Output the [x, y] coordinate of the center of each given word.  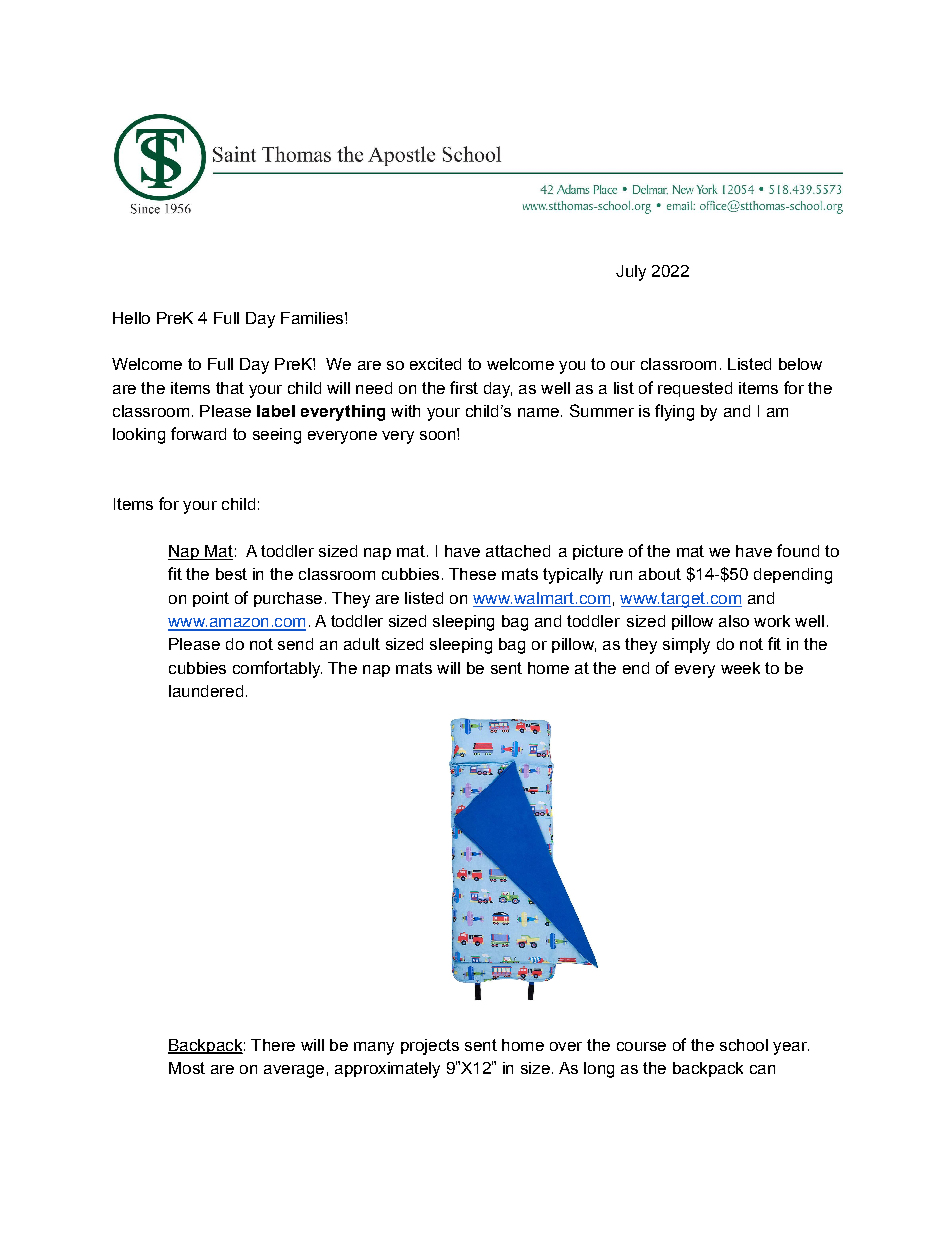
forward [198, 433]
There [273, 1045]
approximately [387, 1070]
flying [674, 412]
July [631, 273]
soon [437, 435]
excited [435, 364]
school [744, 1045]
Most [187, 1068]
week [740, 668]
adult [362, 644]
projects [430, 1047]
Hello [131, 318]
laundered [206, 691]
